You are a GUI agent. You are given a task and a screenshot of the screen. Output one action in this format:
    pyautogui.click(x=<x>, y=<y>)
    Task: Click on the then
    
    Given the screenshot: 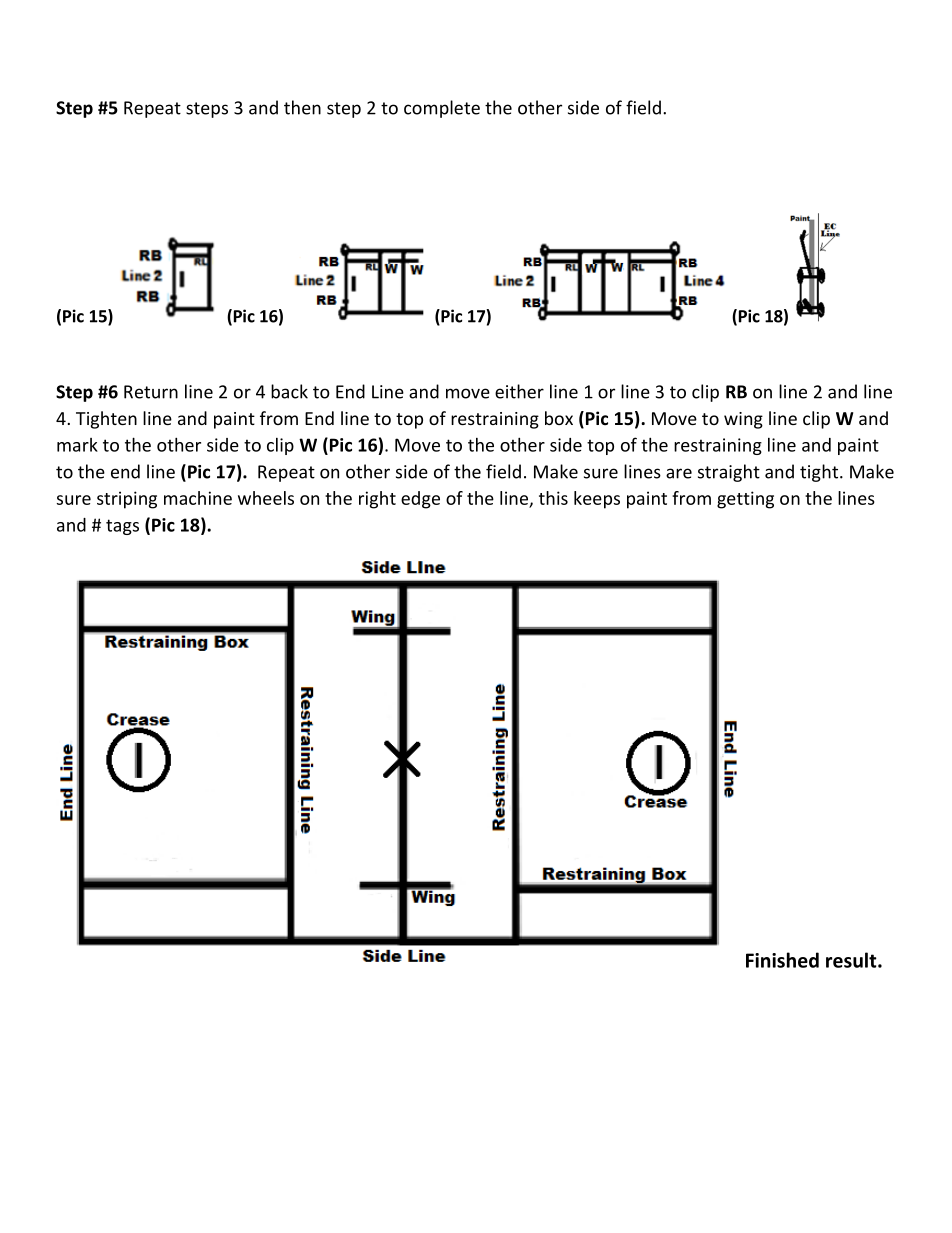 What is the action you would take?
    pyautogui.click(x=302, y=107)
